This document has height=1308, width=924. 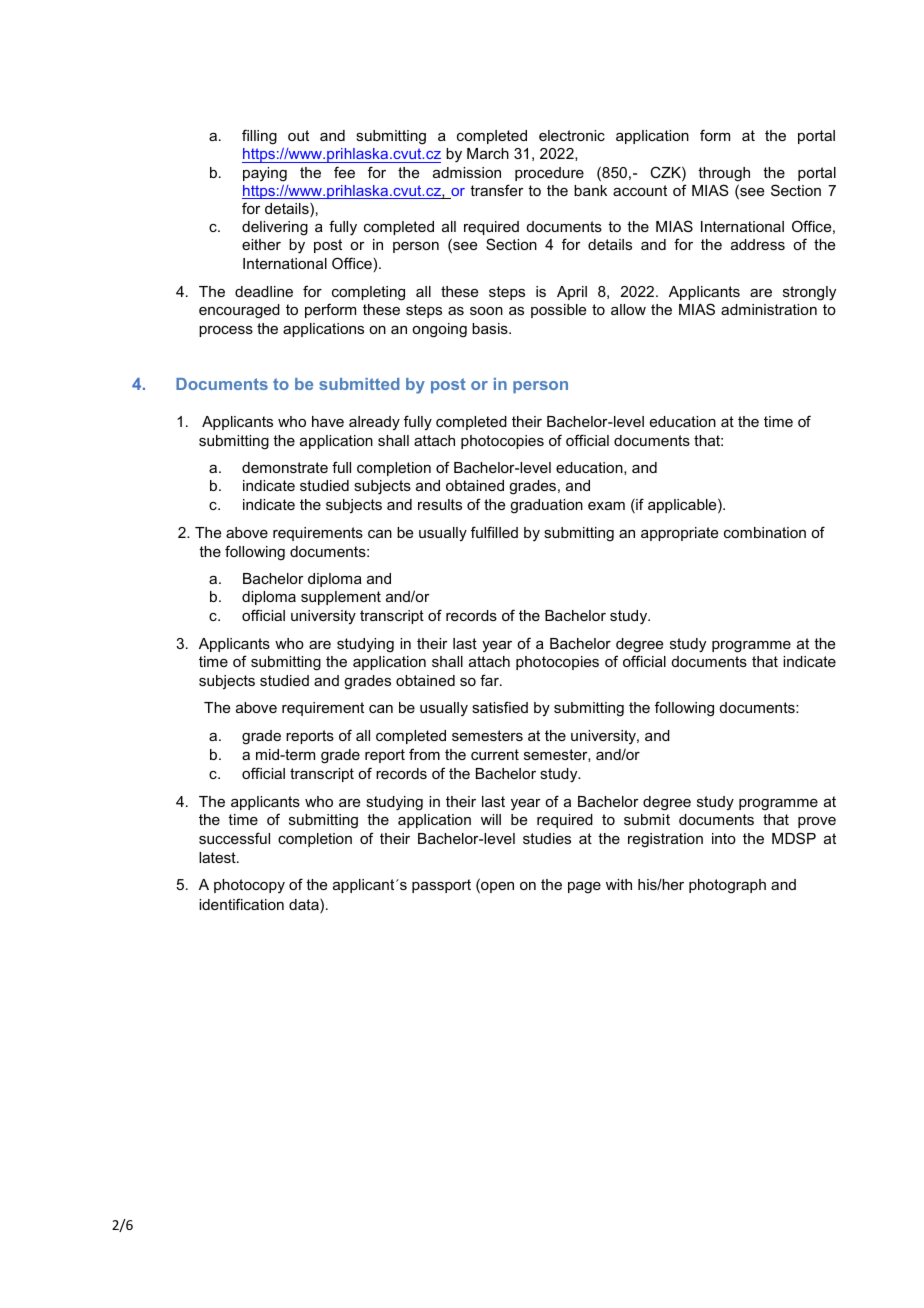 What do you see at coordinates (226, 331) in the document?
I see `process` at bounding box center [226, 331].
